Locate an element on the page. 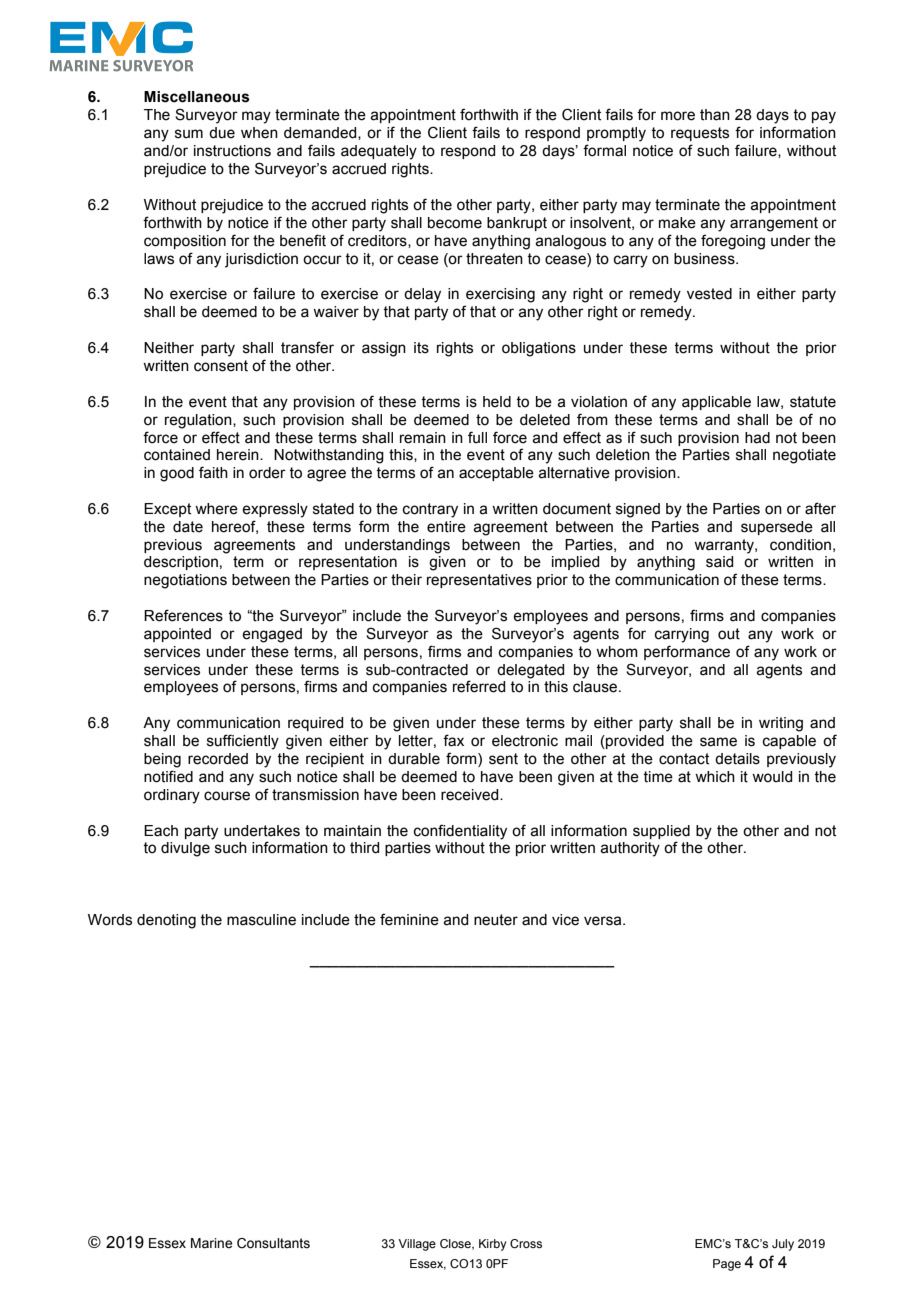 The height and width of the page is (1308, 924). adequately is located at coordinates (379, 152).
